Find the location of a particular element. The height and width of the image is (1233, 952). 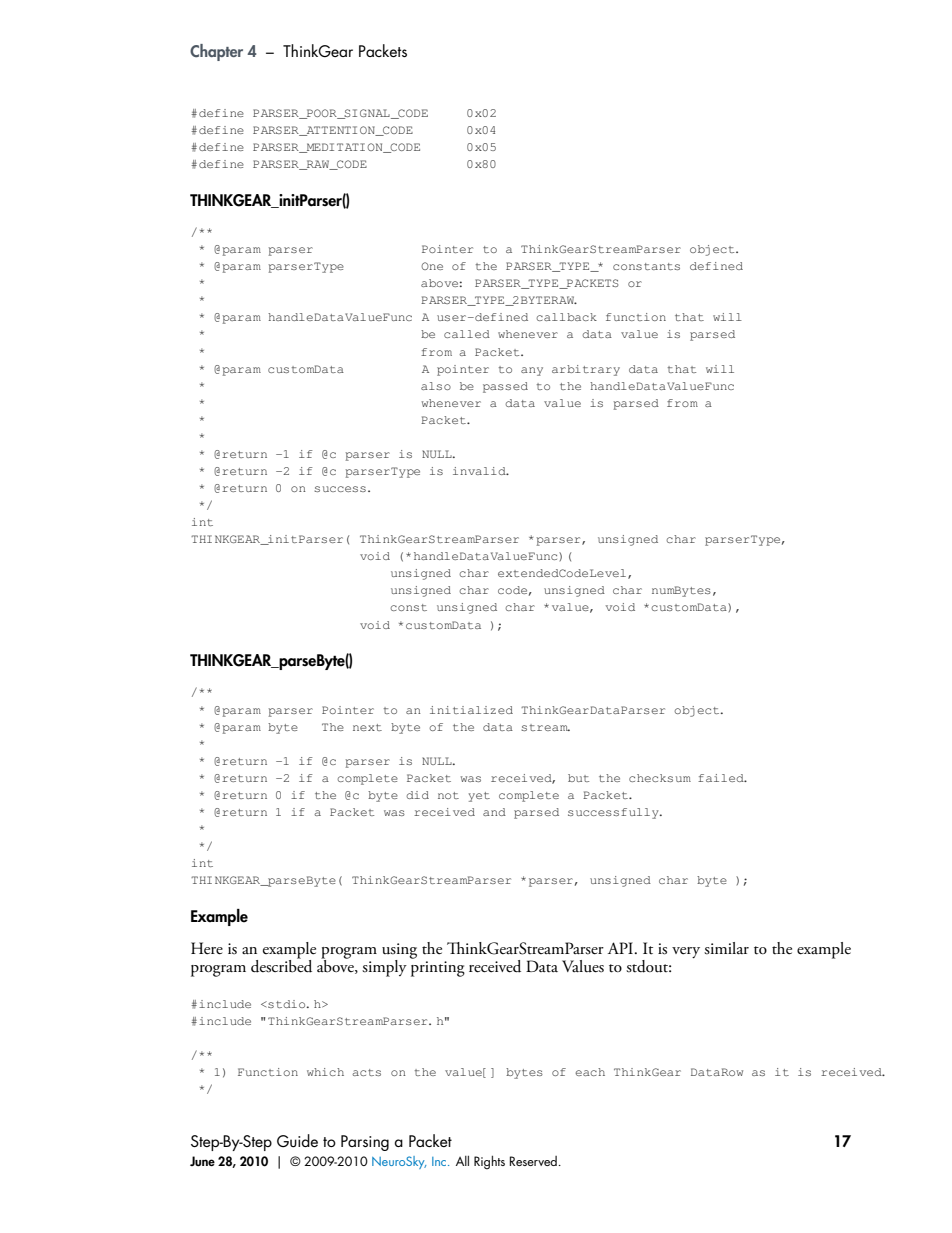

described is located at coordinates (281, 965).
